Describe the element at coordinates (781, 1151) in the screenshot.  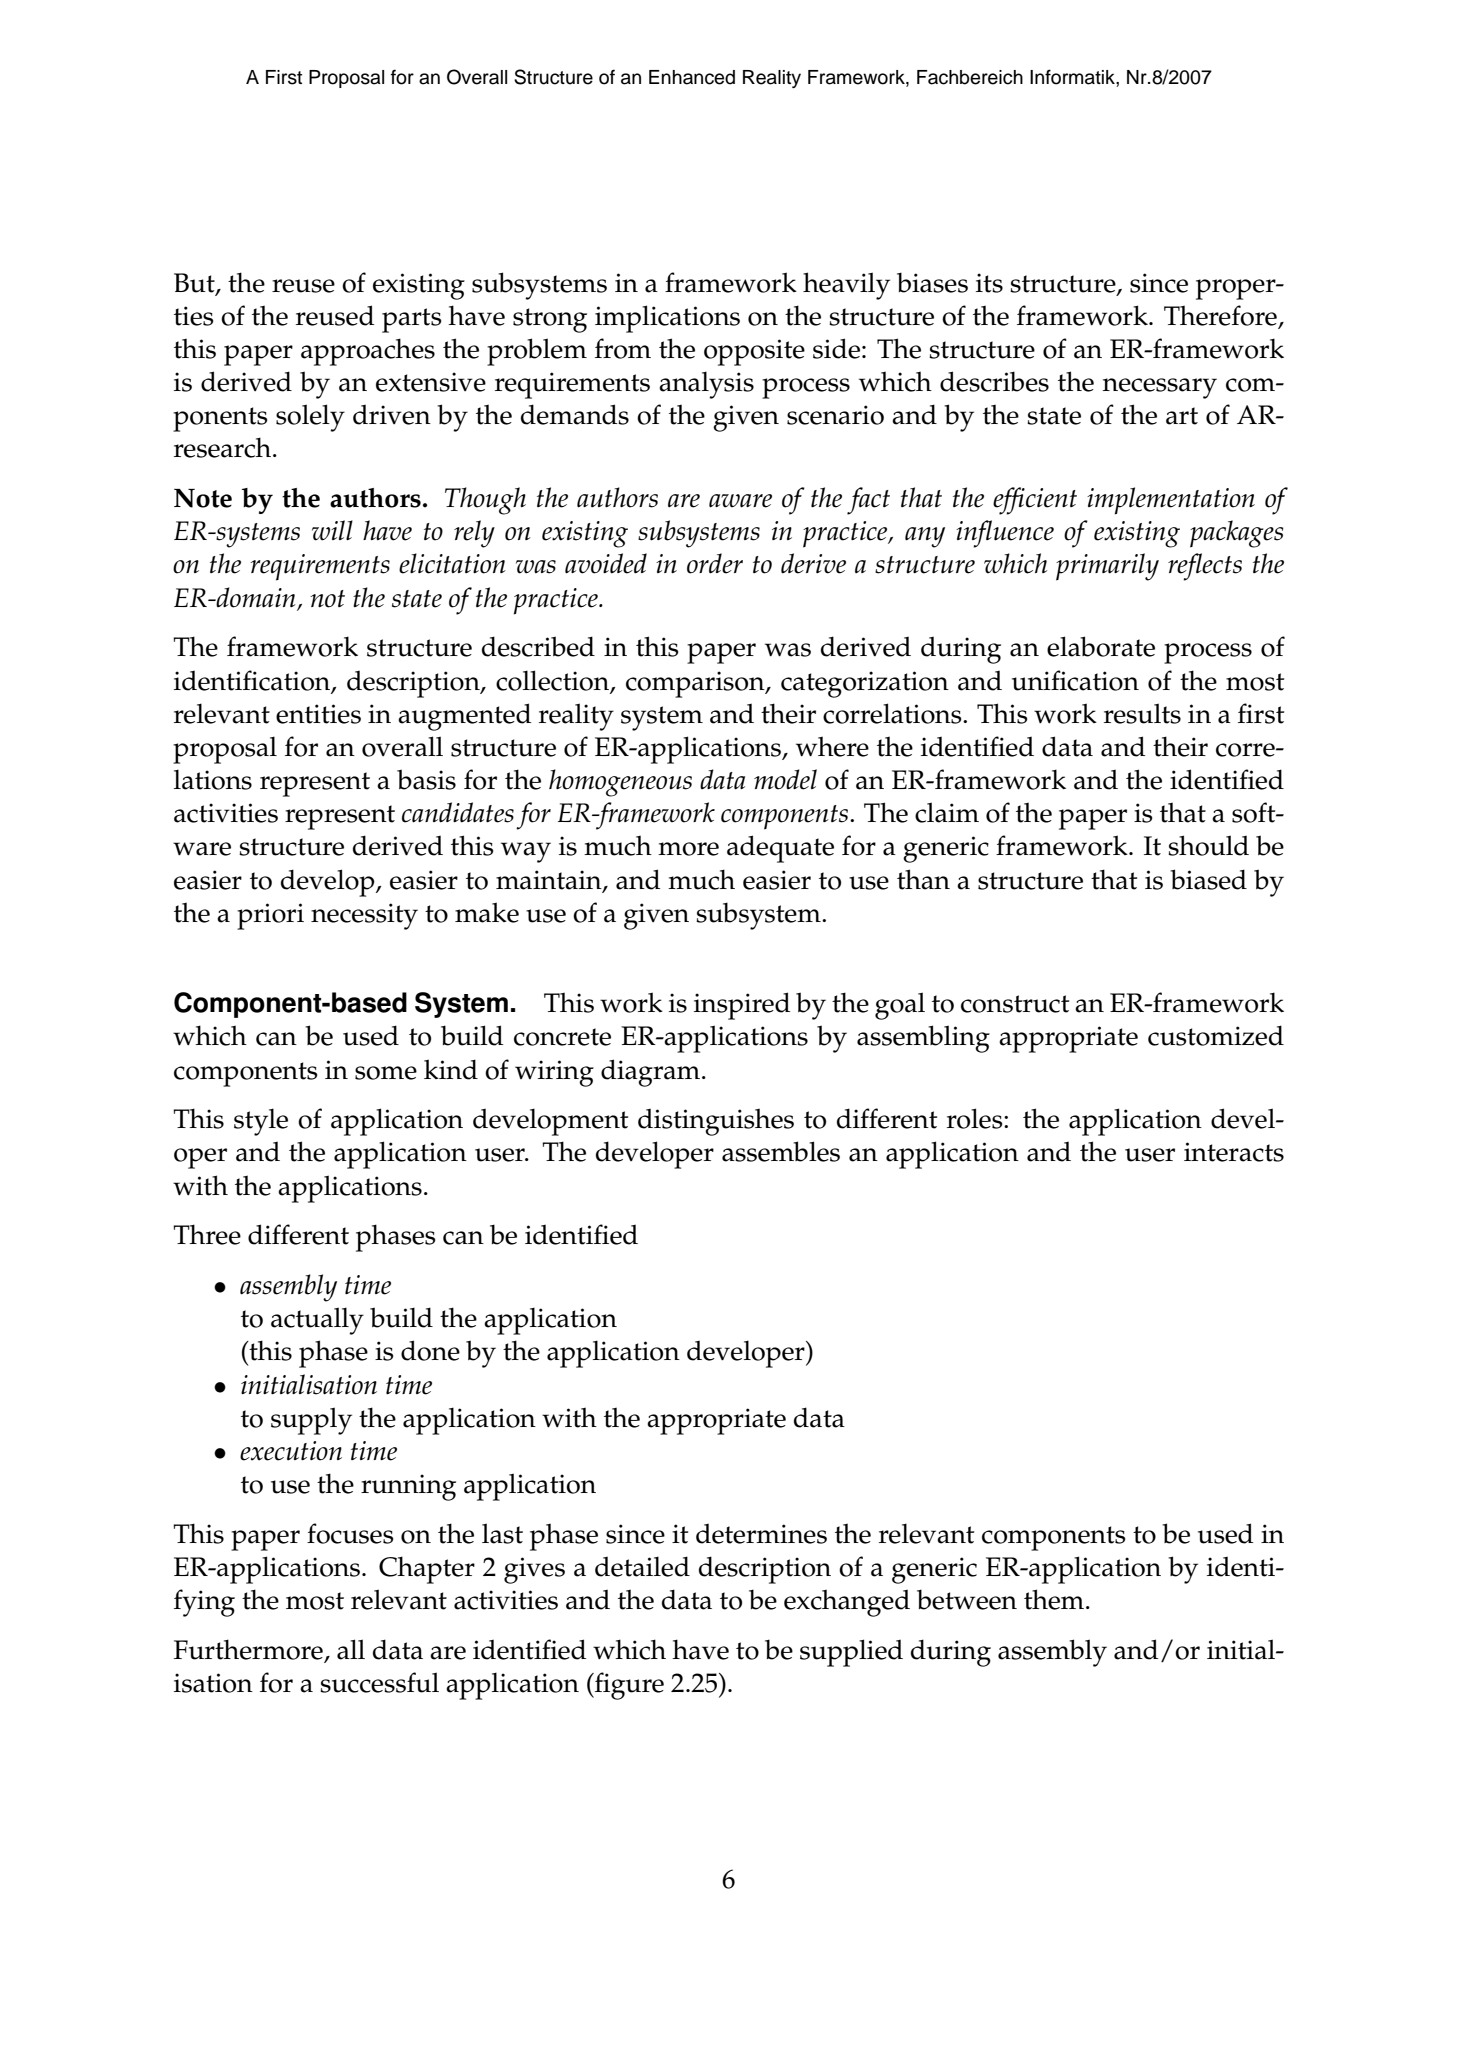
I see `assembles` at that location.
